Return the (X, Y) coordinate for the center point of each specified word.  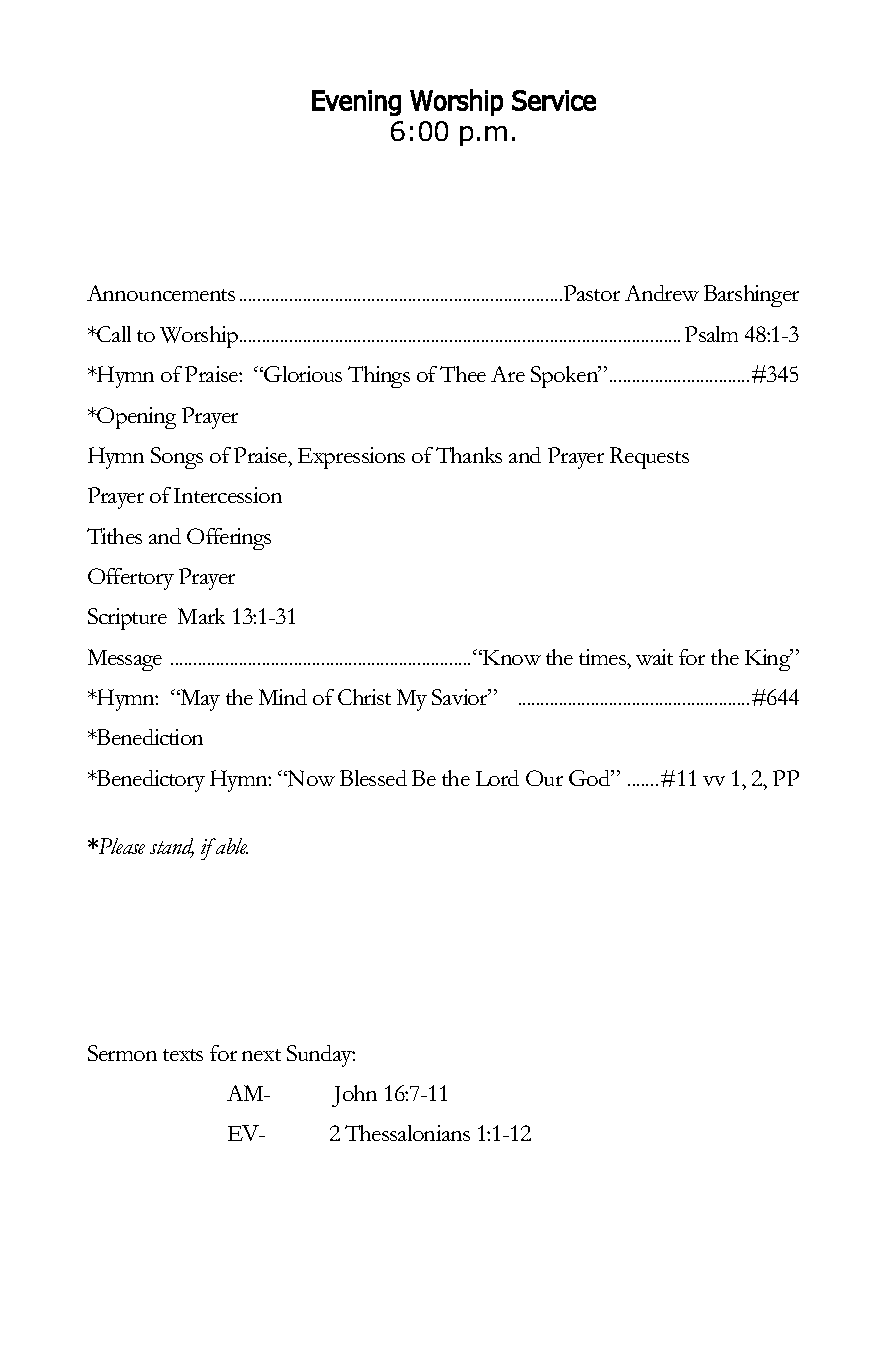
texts (183, 1055)
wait (654, 657)
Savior (461, 697)
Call (113, 334)
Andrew (662, 293)
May (199, 700)
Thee (463, 374)
